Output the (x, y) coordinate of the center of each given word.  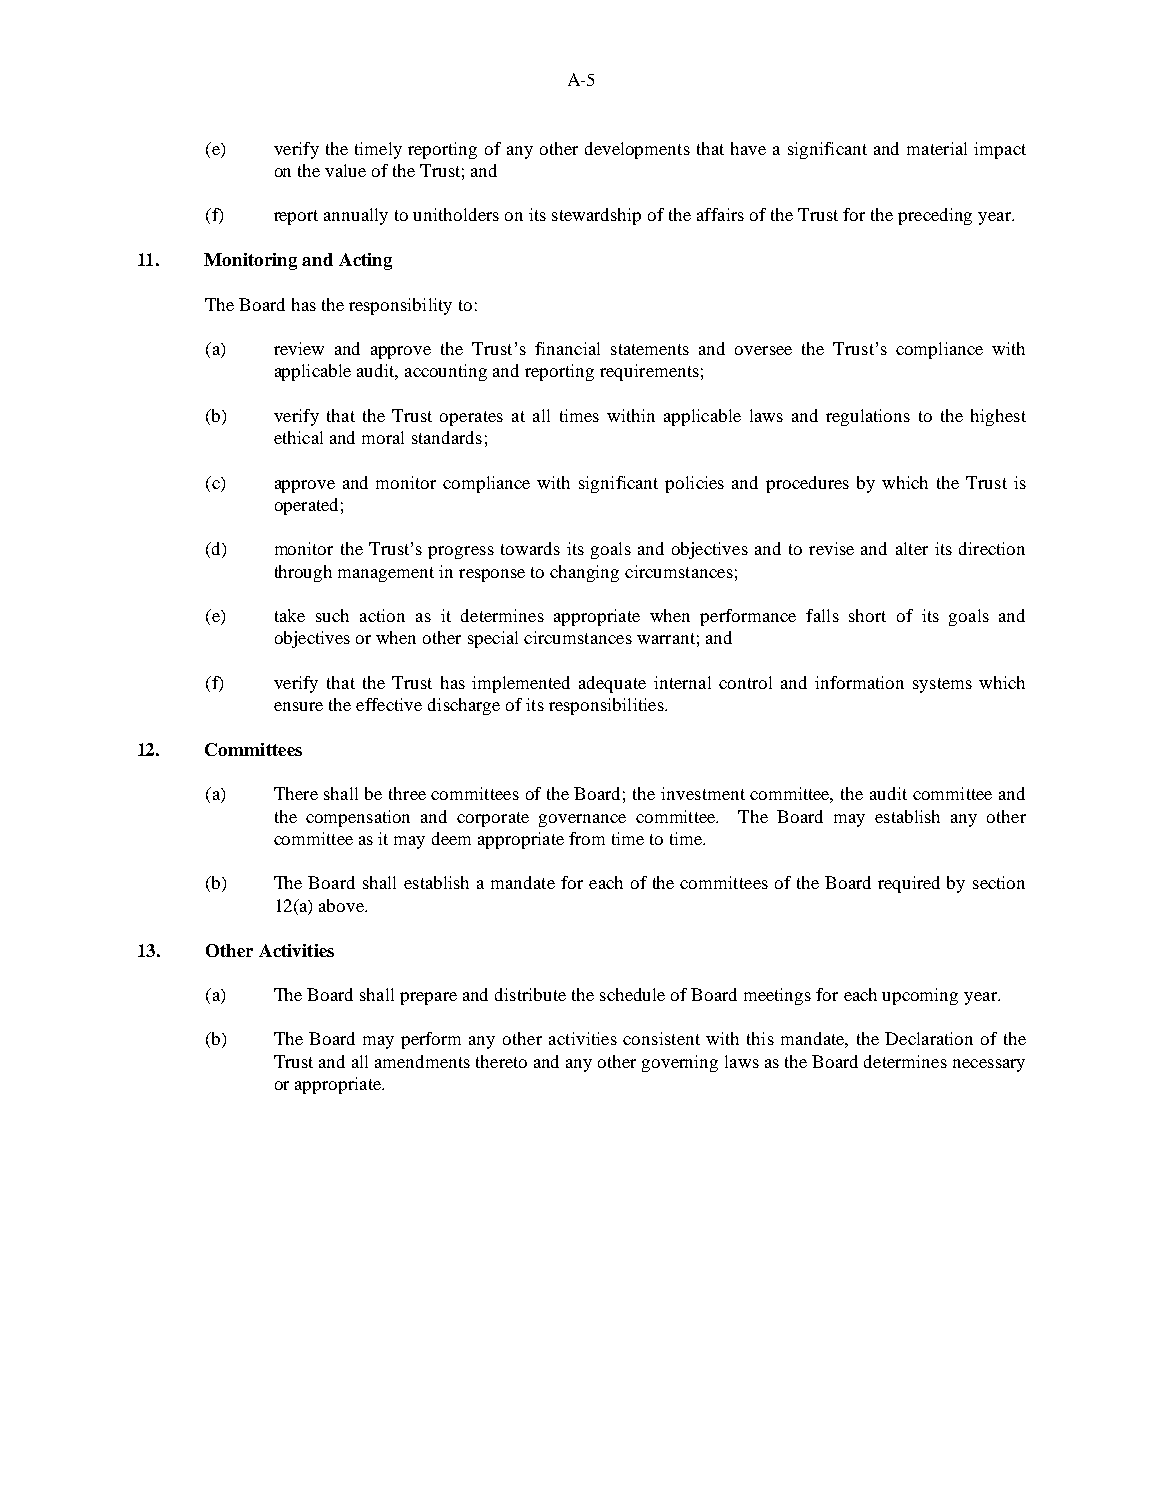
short (867, 615)
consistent (661, 1038)
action (382, 615)
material (937, 148)
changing (584, 573)
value (345, 170)
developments (637, 150)
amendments (422, 1061)
